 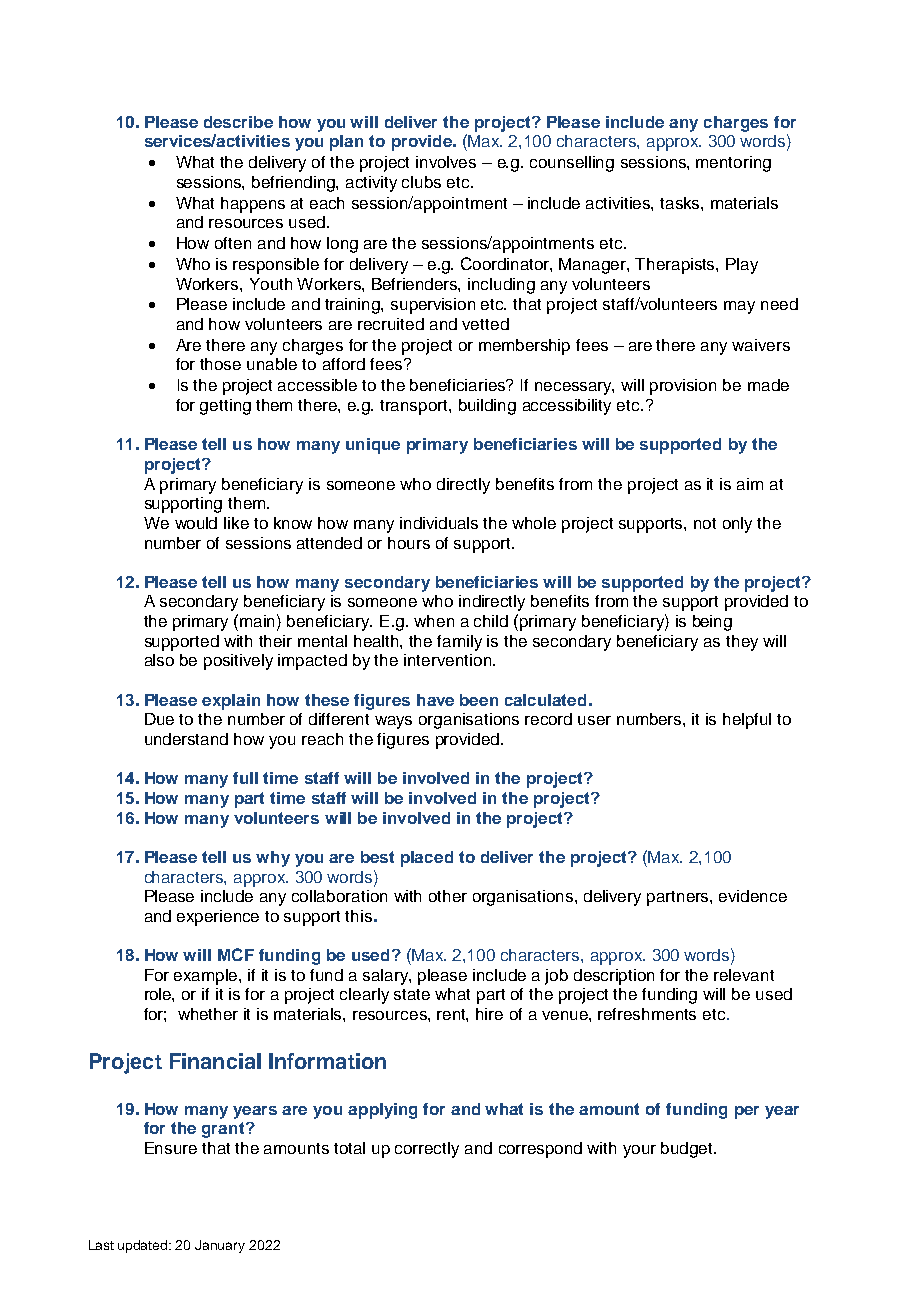 What do you see at coordinates (753, 896) in the screenshot?
I see `evidence` at bounding box center [753, 896].
